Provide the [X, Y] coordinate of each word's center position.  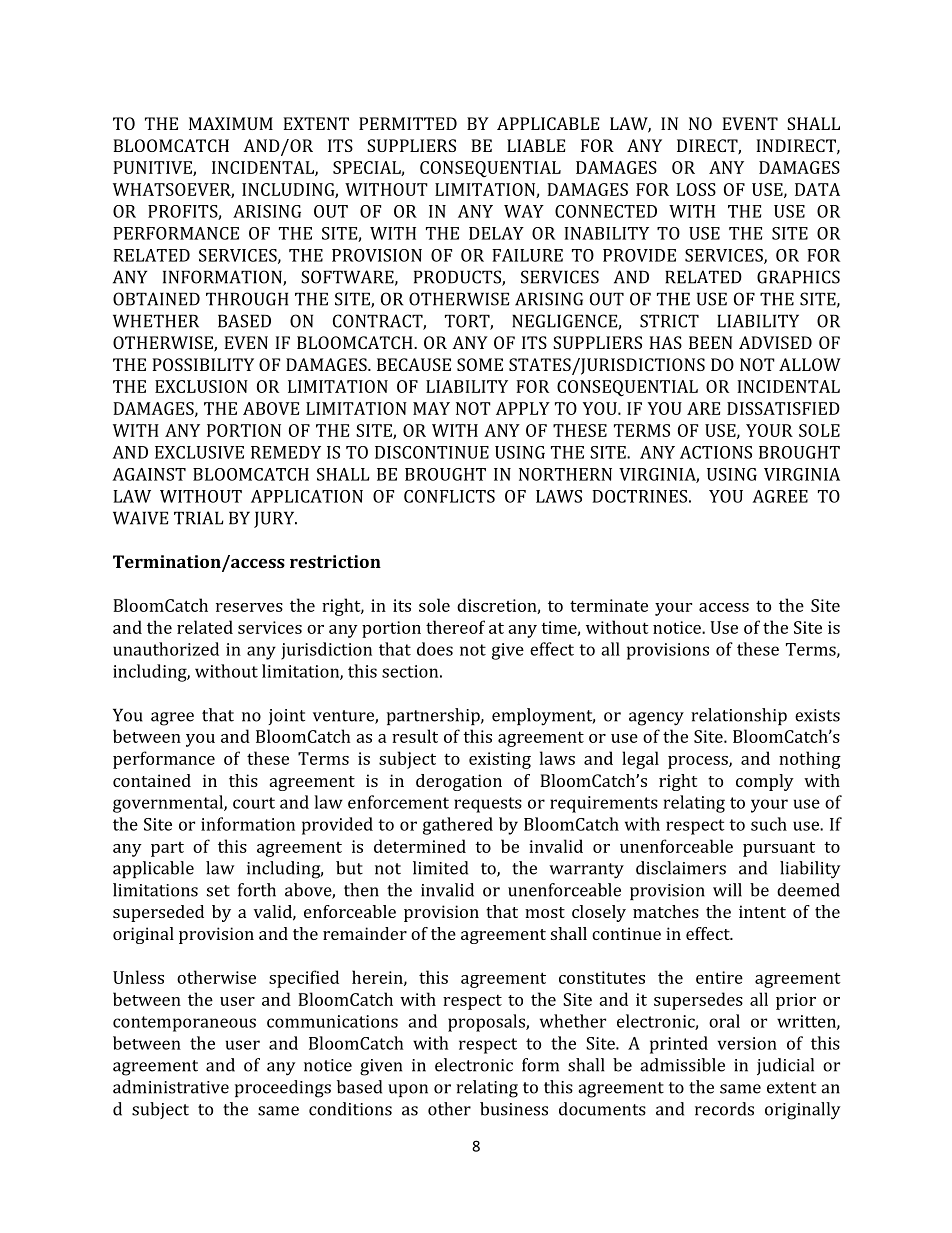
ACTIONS [716, 452]
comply [765, 782]
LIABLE [536, 145]
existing [500, 760]
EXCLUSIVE [199, 452]
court [254, 803]
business [514, 1109]
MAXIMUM [231, 123]
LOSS [696, 189]
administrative [171, 1087]
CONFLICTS [449, 496]
